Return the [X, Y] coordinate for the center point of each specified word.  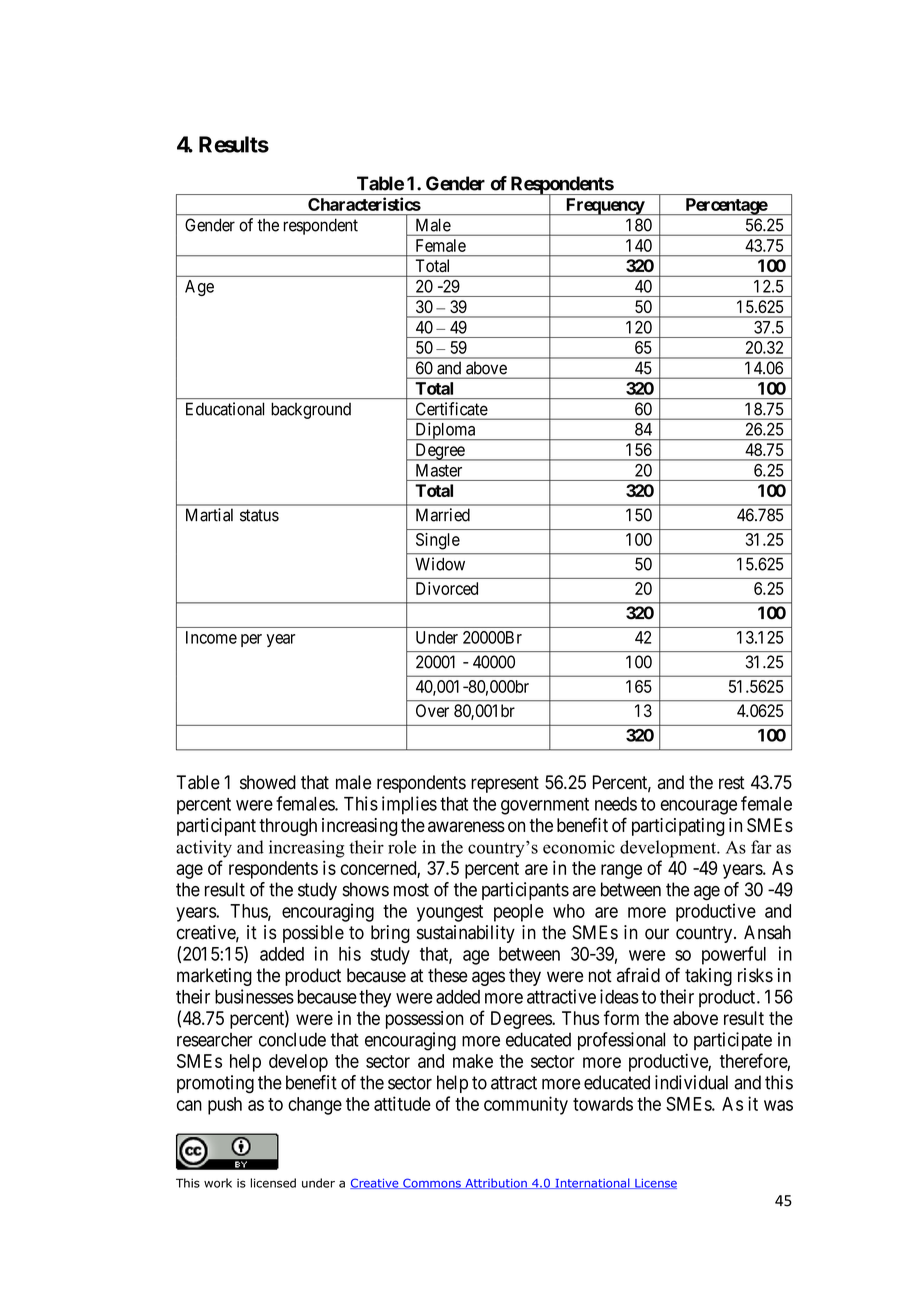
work [218, 1183]
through [288, 827]
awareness [466, 826]
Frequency [604, 206]
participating [678, 827]
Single [438, 541]
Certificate [452, 409]
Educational [225, 409]
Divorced [447, 588]
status [259, 515]
